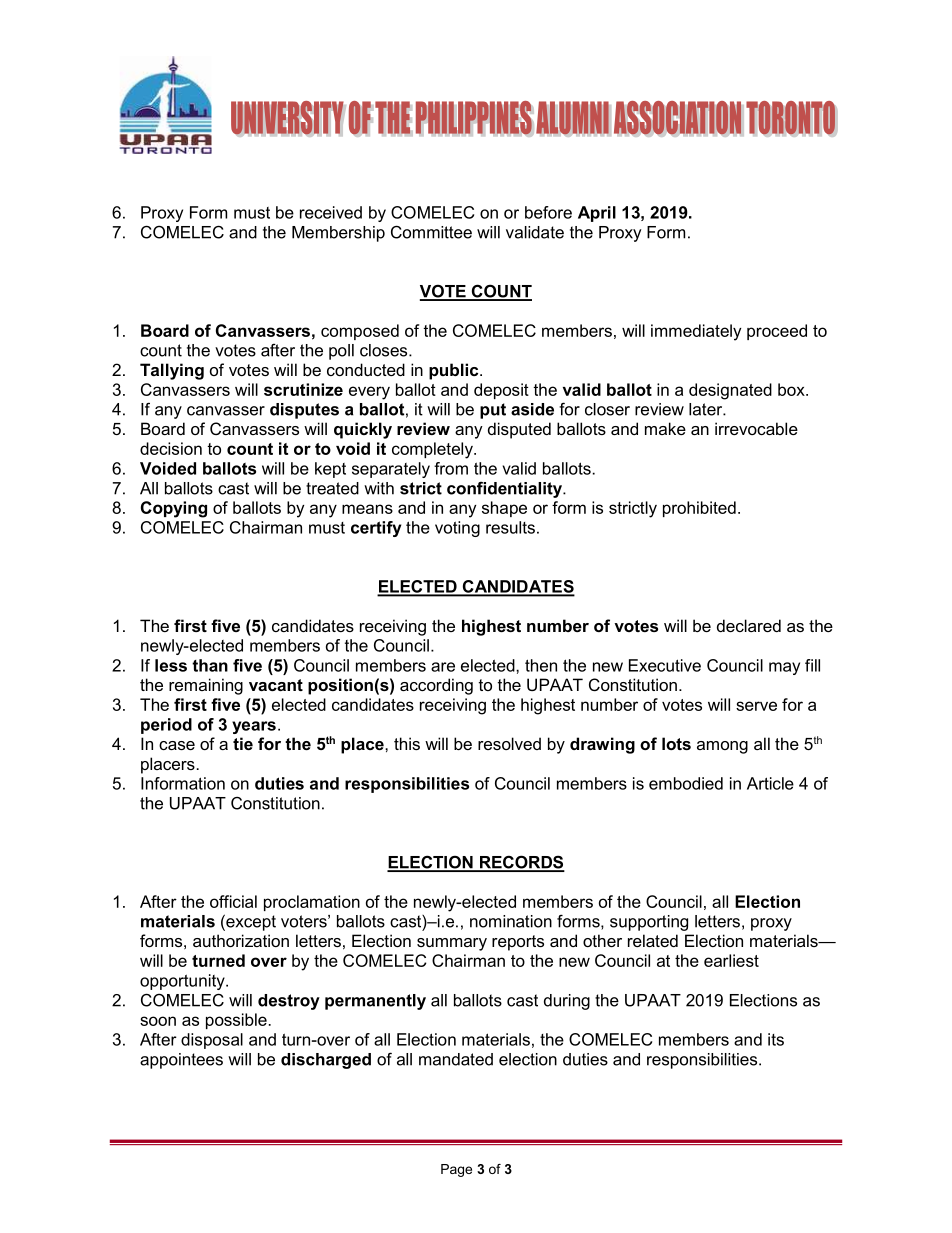 This image has height=1233, width=952. What do you see at coordinates (181, 1061) in the image?
I see `appointees` at bounding box center [181, 1061].
